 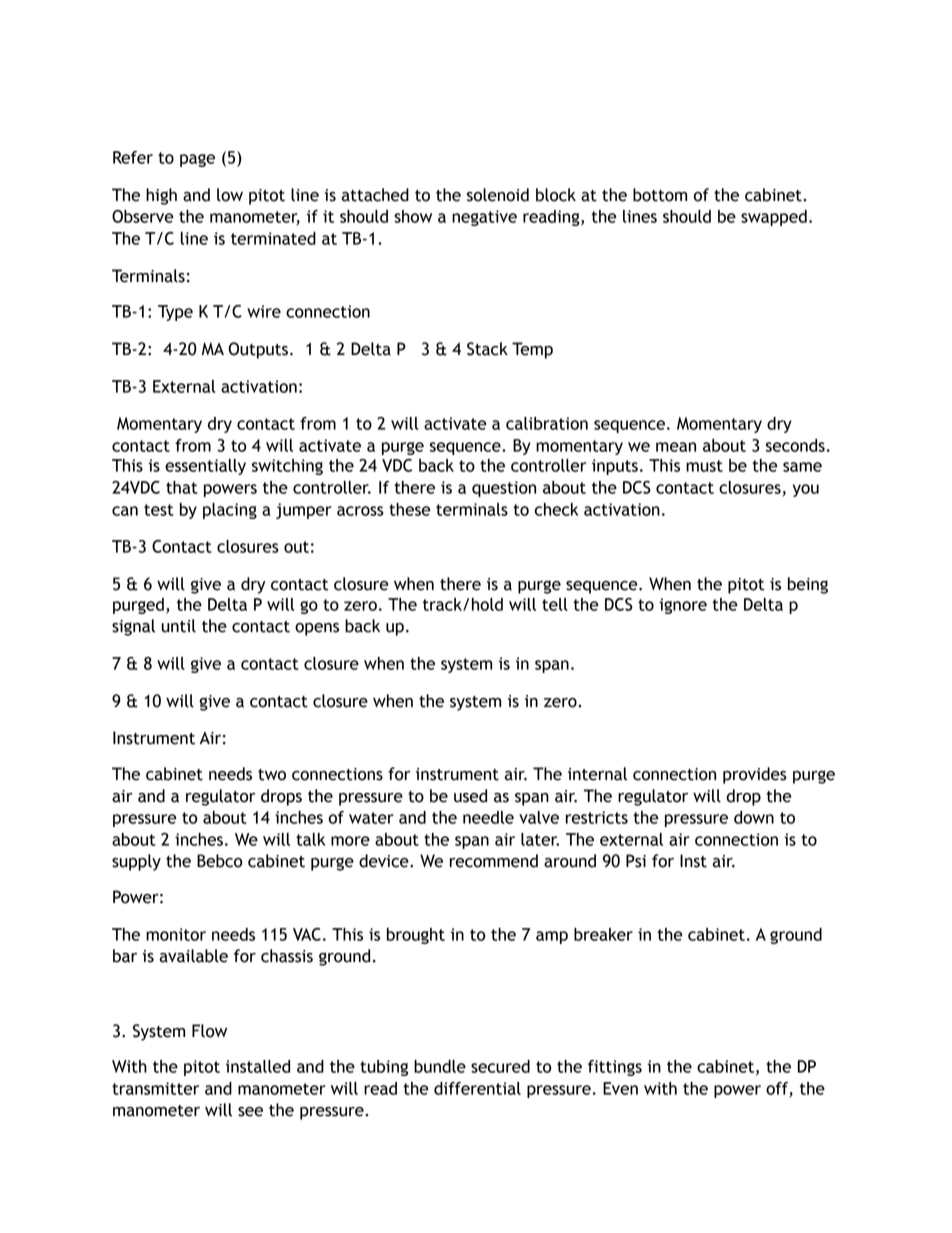 What do you see at coordinates (272, 775) in the page?
I see `two` at bounding box center [272, 775].
